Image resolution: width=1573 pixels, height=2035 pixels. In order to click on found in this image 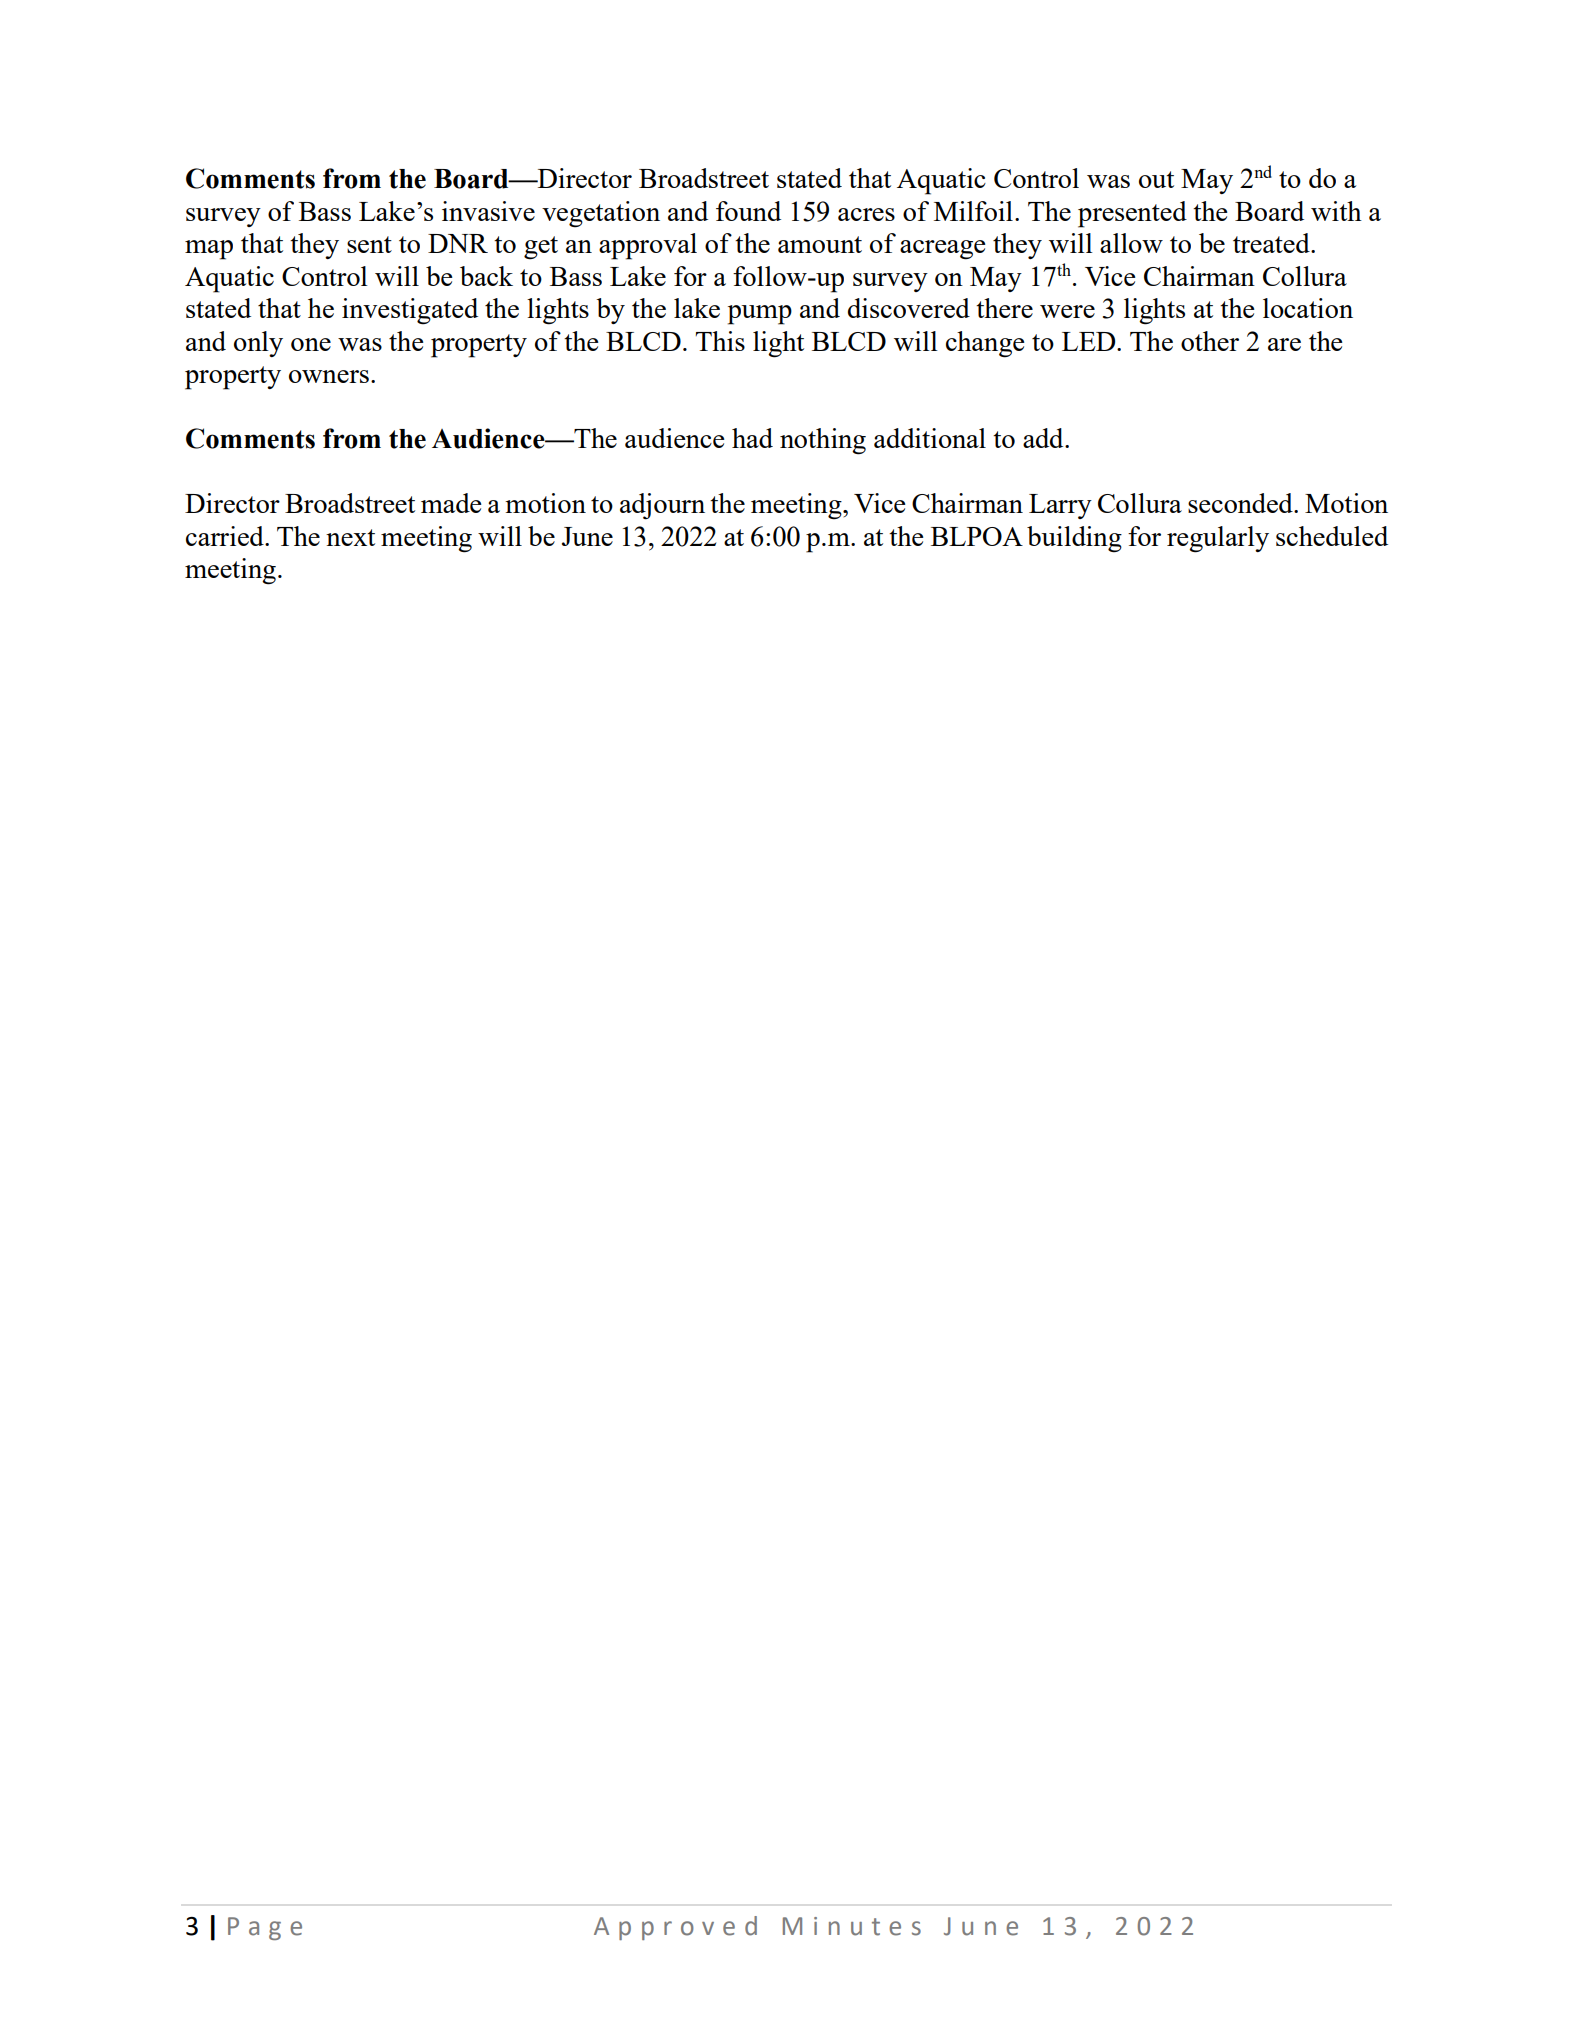, I will do `click(748, 211)`.
